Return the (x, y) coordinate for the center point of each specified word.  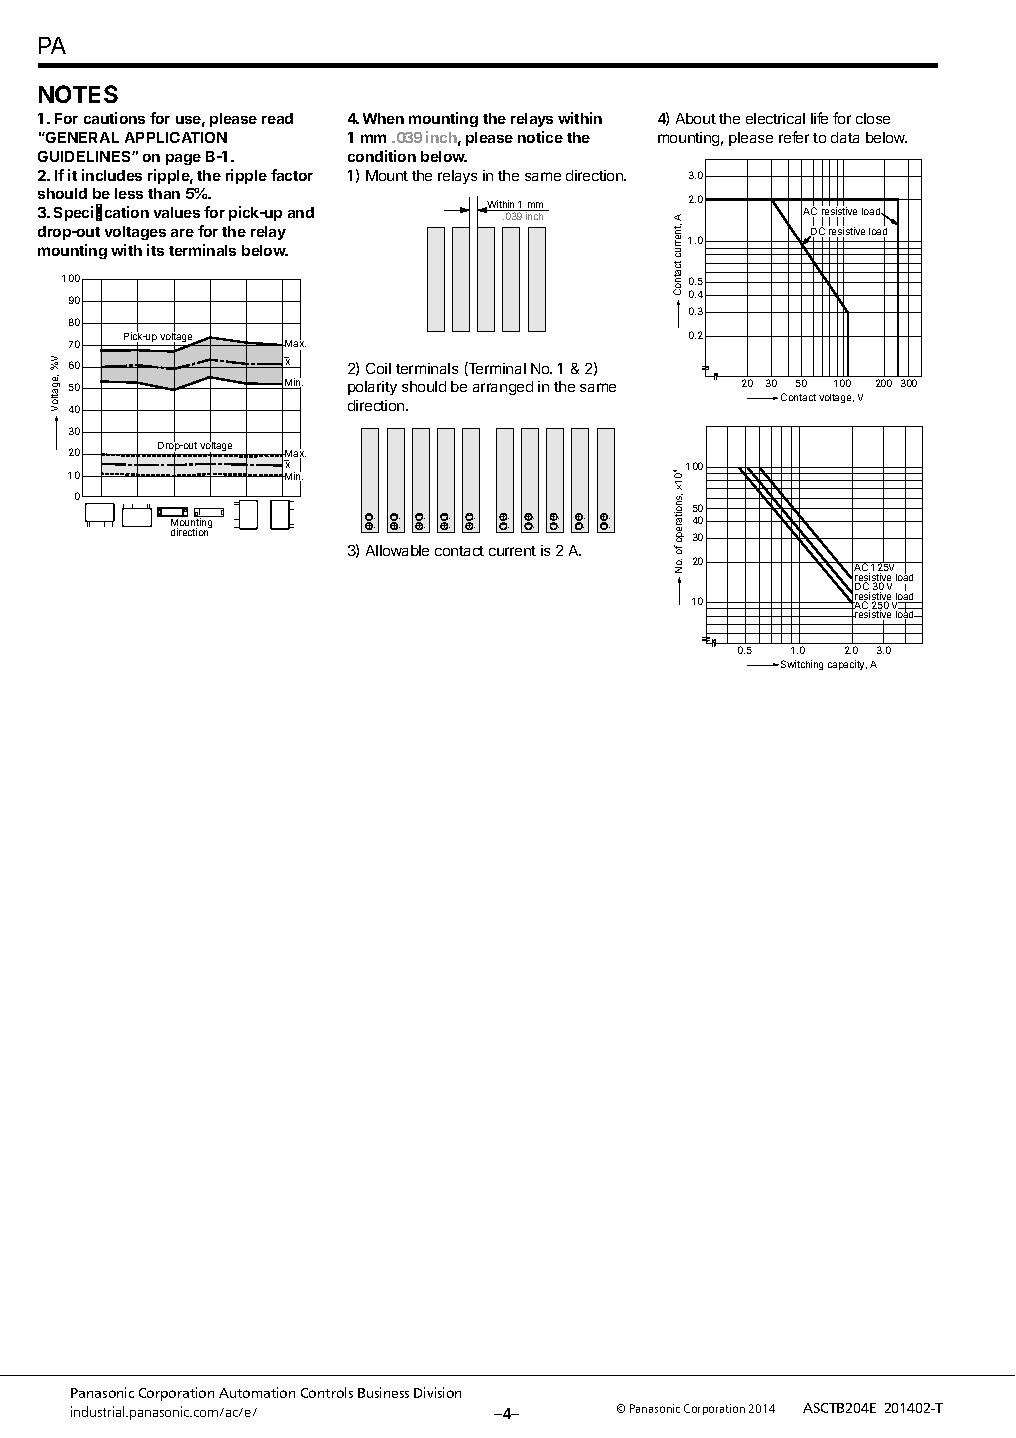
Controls (327, 1392)
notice (540, 137)
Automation (257, 1392)
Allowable (397, 550)
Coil (378, 368)
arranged (503, 388)
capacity (847, 665)
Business (383, 1392)
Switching (802, 665)
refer (794, 137)
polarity (372, 388)
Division (437, 1392)
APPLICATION (176, 137)
